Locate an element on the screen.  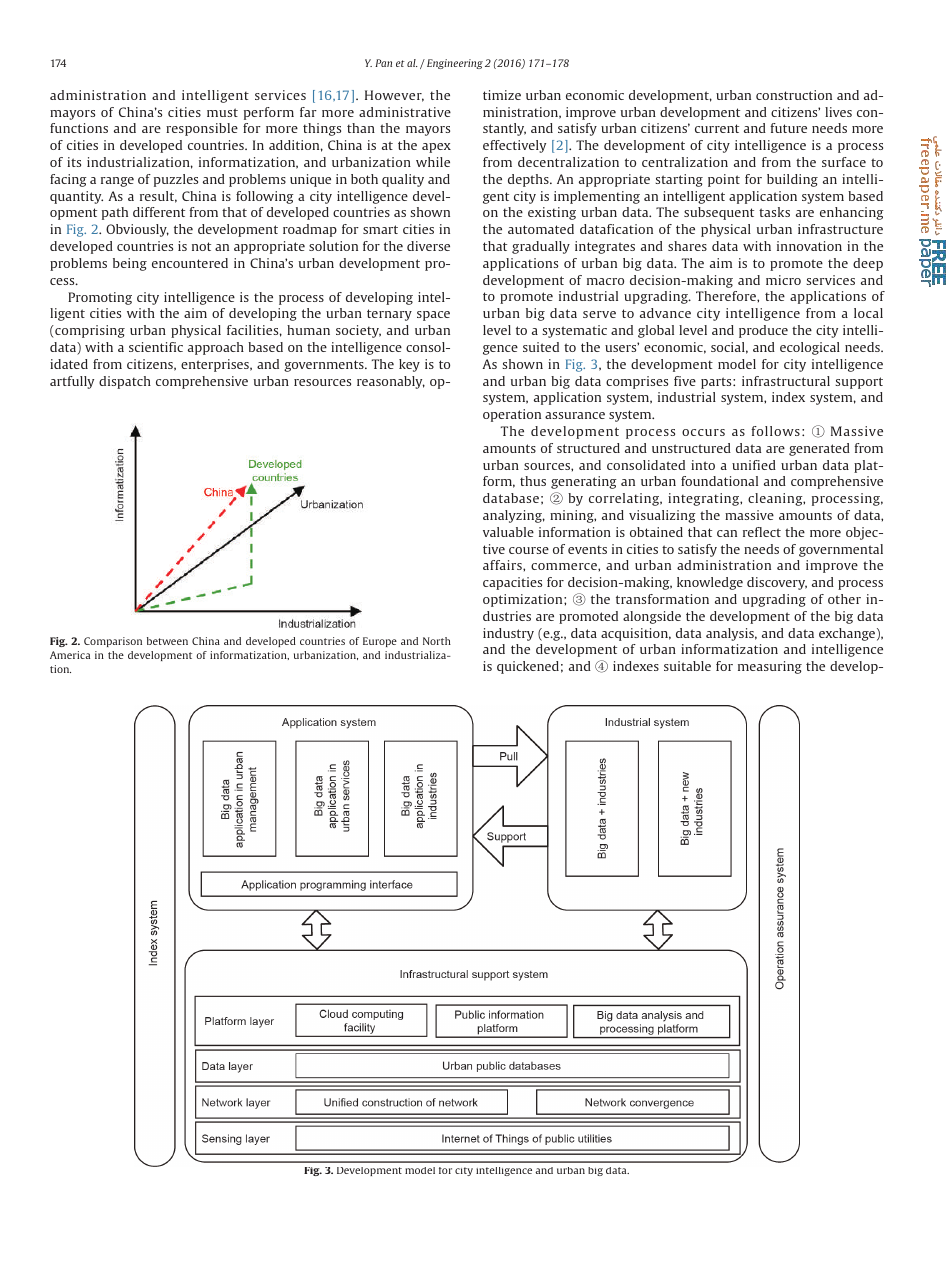
between is located at coordinates (167, 641).
